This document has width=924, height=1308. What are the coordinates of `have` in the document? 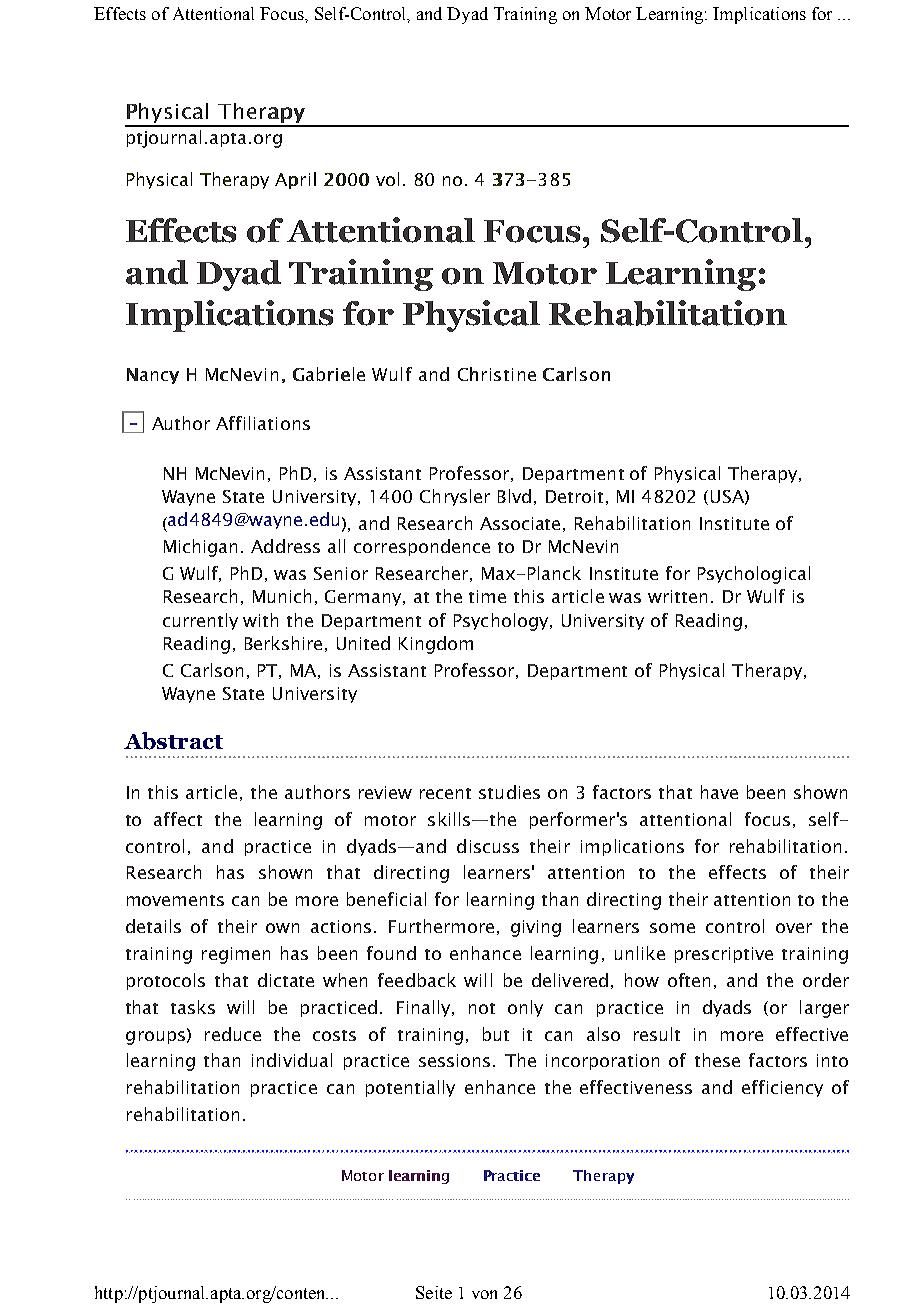 It's located at (719, 792).
